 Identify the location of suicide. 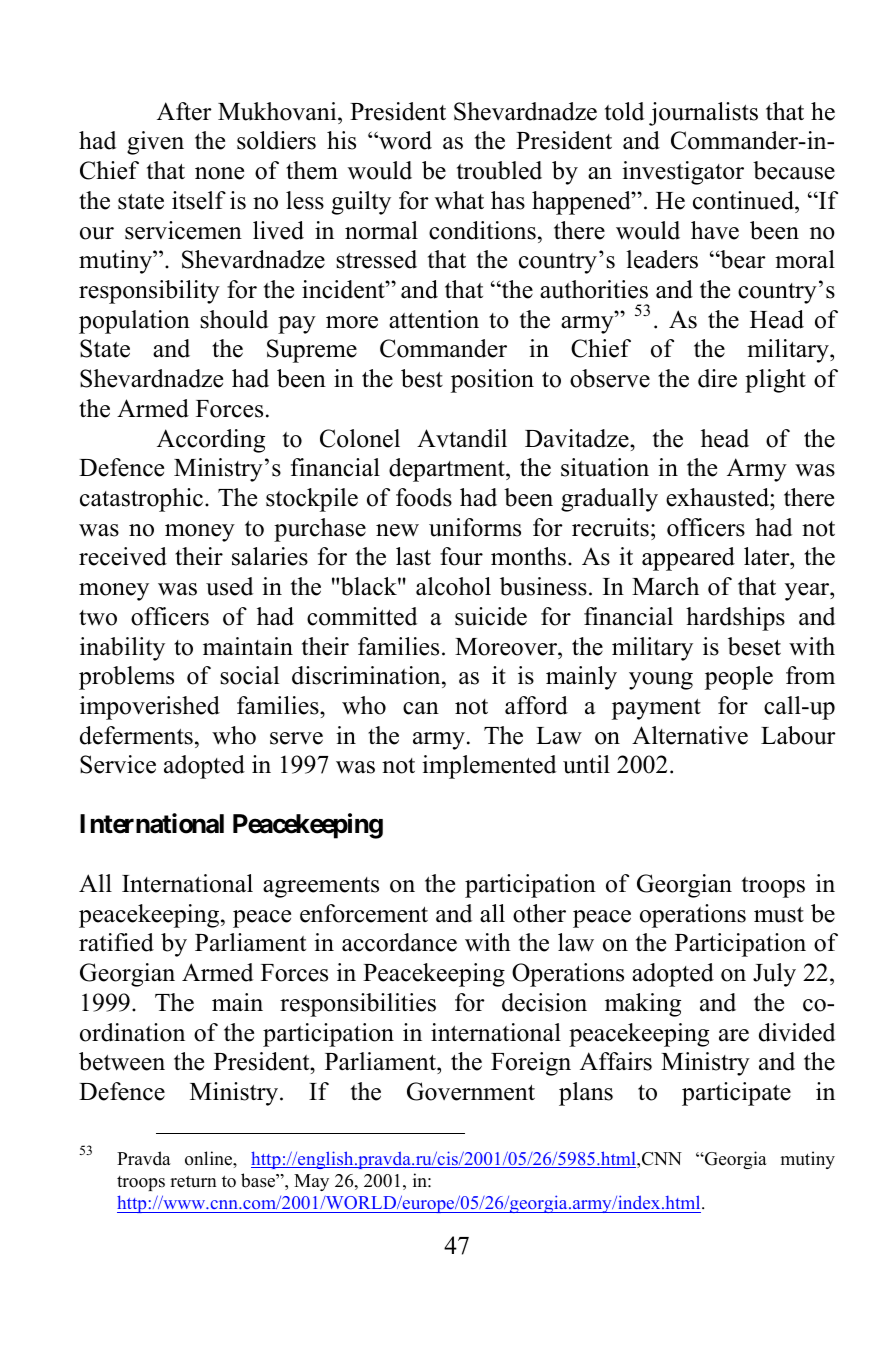
(491, 616).
